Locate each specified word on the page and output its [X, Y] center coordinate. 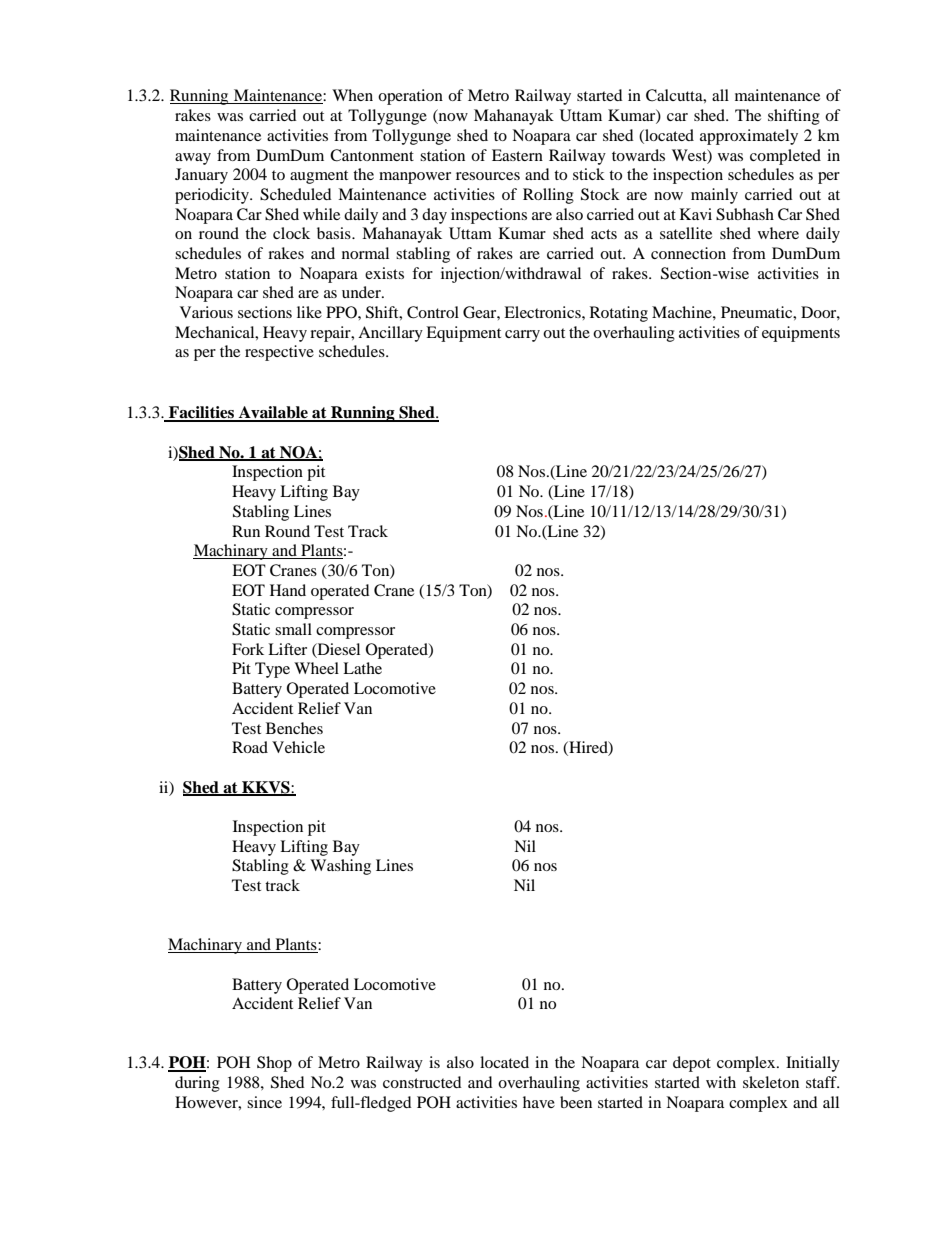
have [539, 1102]
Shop [274, 1064]
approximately [749, 137]
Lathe [362, 668]
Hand [288, 590]
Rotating [619, 314]
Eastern [517, 155]
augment [319, 177]
